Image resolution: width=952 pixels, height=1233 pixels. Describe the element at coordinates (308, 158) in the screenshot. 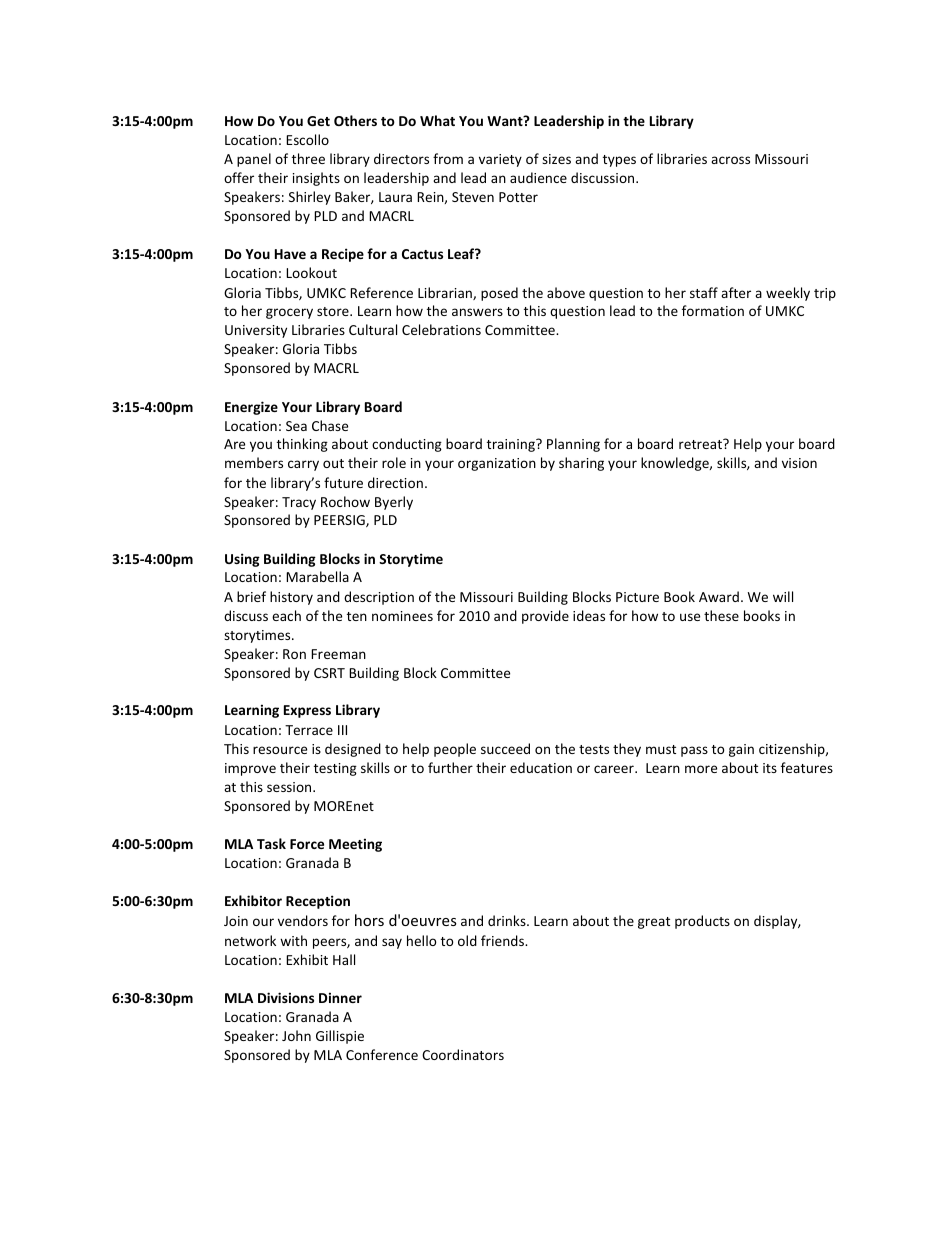

I see `three` at that location.
